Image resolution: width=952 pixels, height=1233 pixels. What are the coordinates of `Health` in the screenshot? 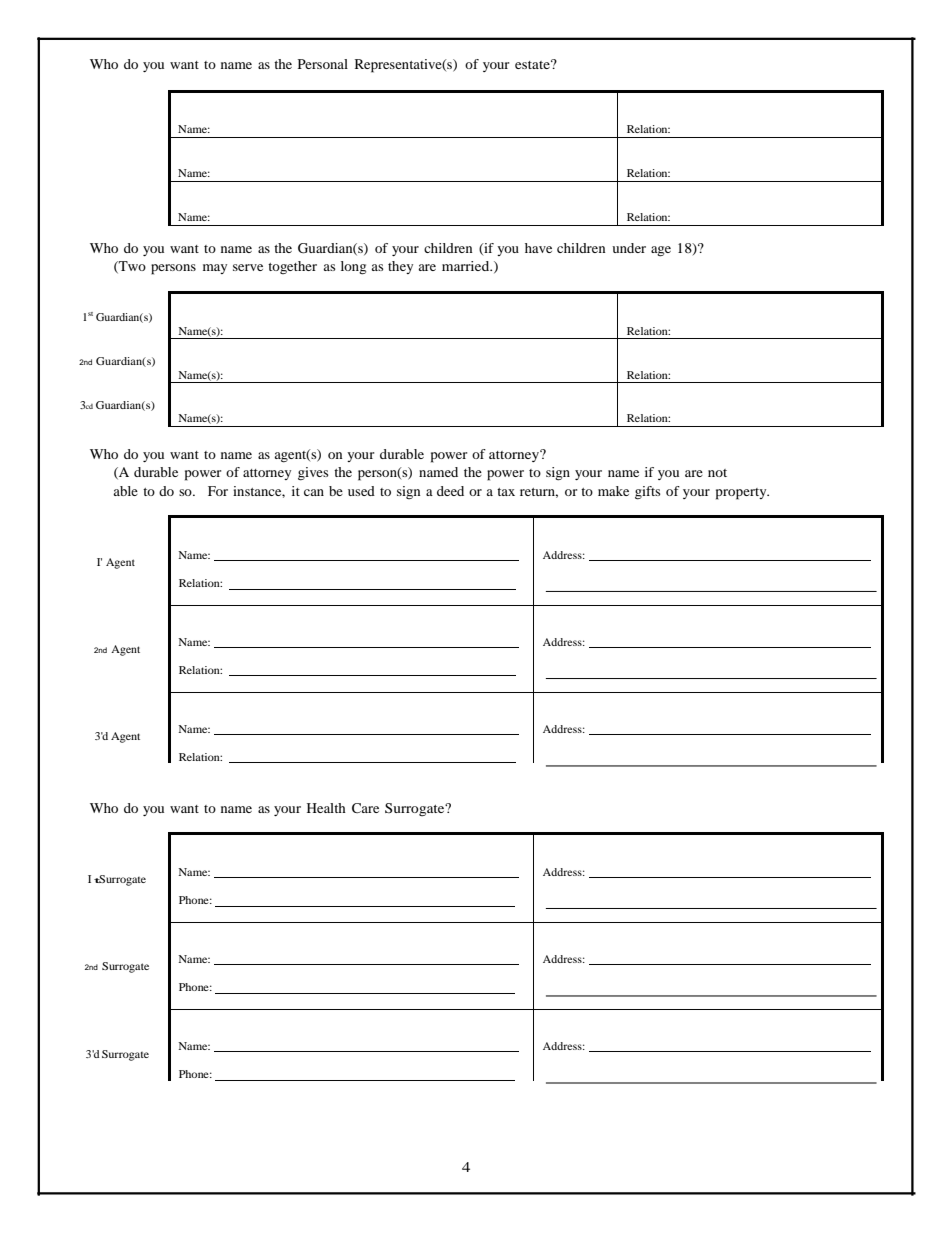 It's located at (326, 808).
